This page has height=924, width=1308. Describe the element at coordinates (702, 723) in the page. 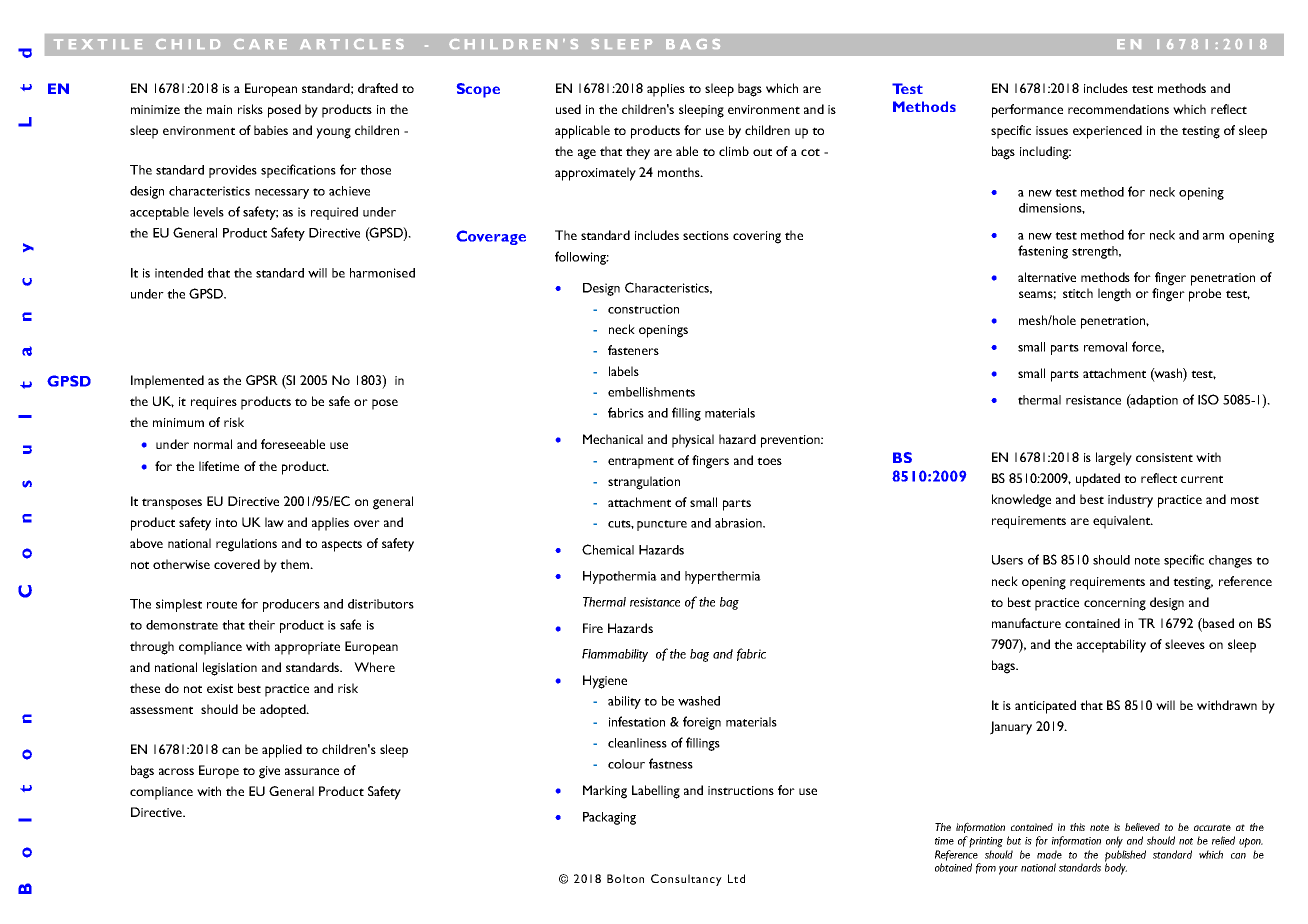

I see `foreign` at that location.
